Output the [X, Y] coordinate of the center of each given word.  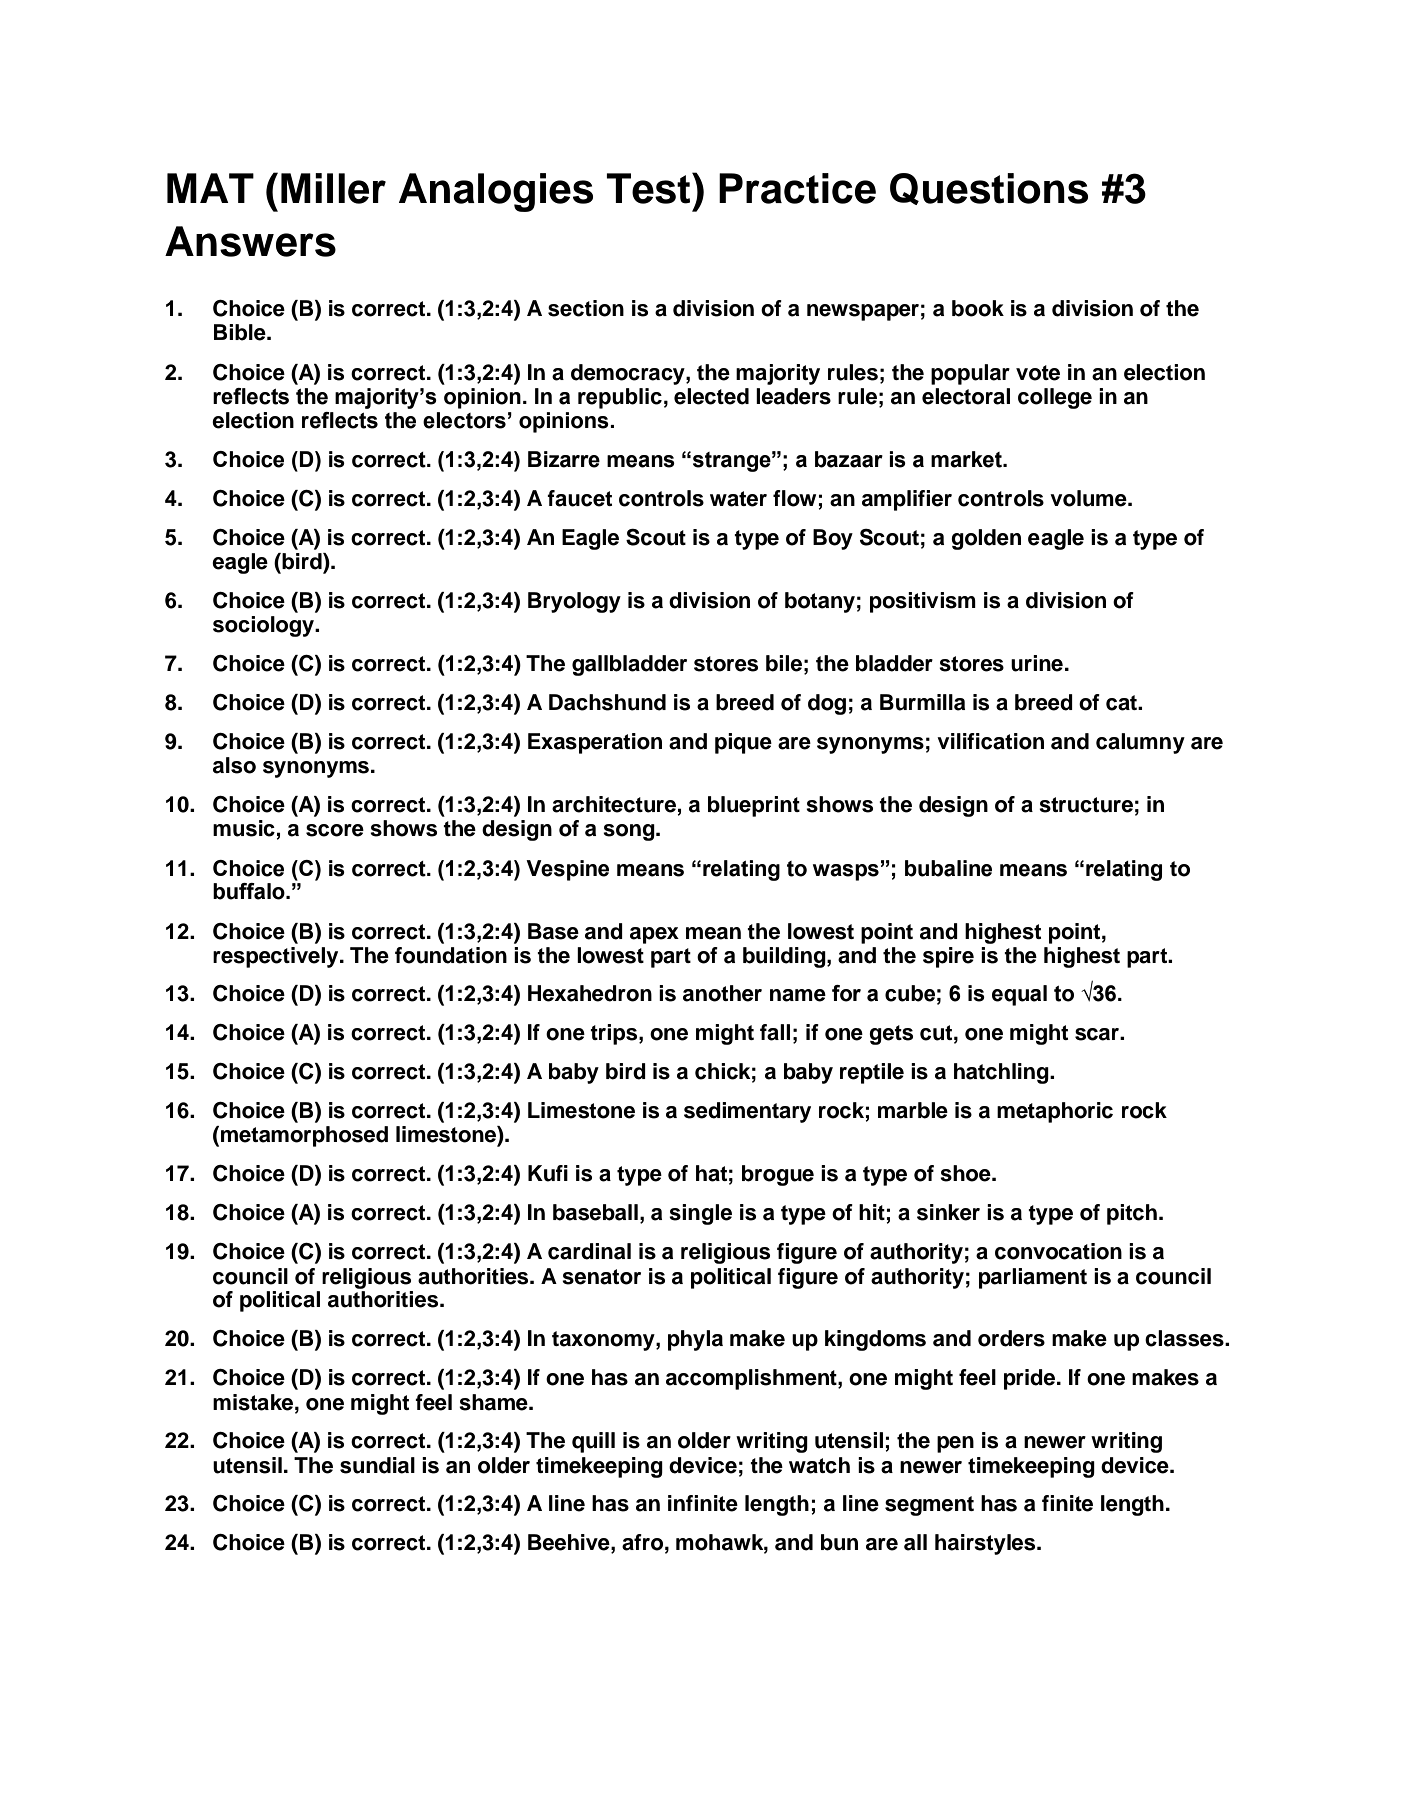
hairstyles [986, 1544]
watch [819, 1465]
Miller [333, 188]
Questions [989, 189]
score [335, 830]
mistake [254, 1402]
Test [649, 188]
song [630, 832]
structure [1086, 805]
